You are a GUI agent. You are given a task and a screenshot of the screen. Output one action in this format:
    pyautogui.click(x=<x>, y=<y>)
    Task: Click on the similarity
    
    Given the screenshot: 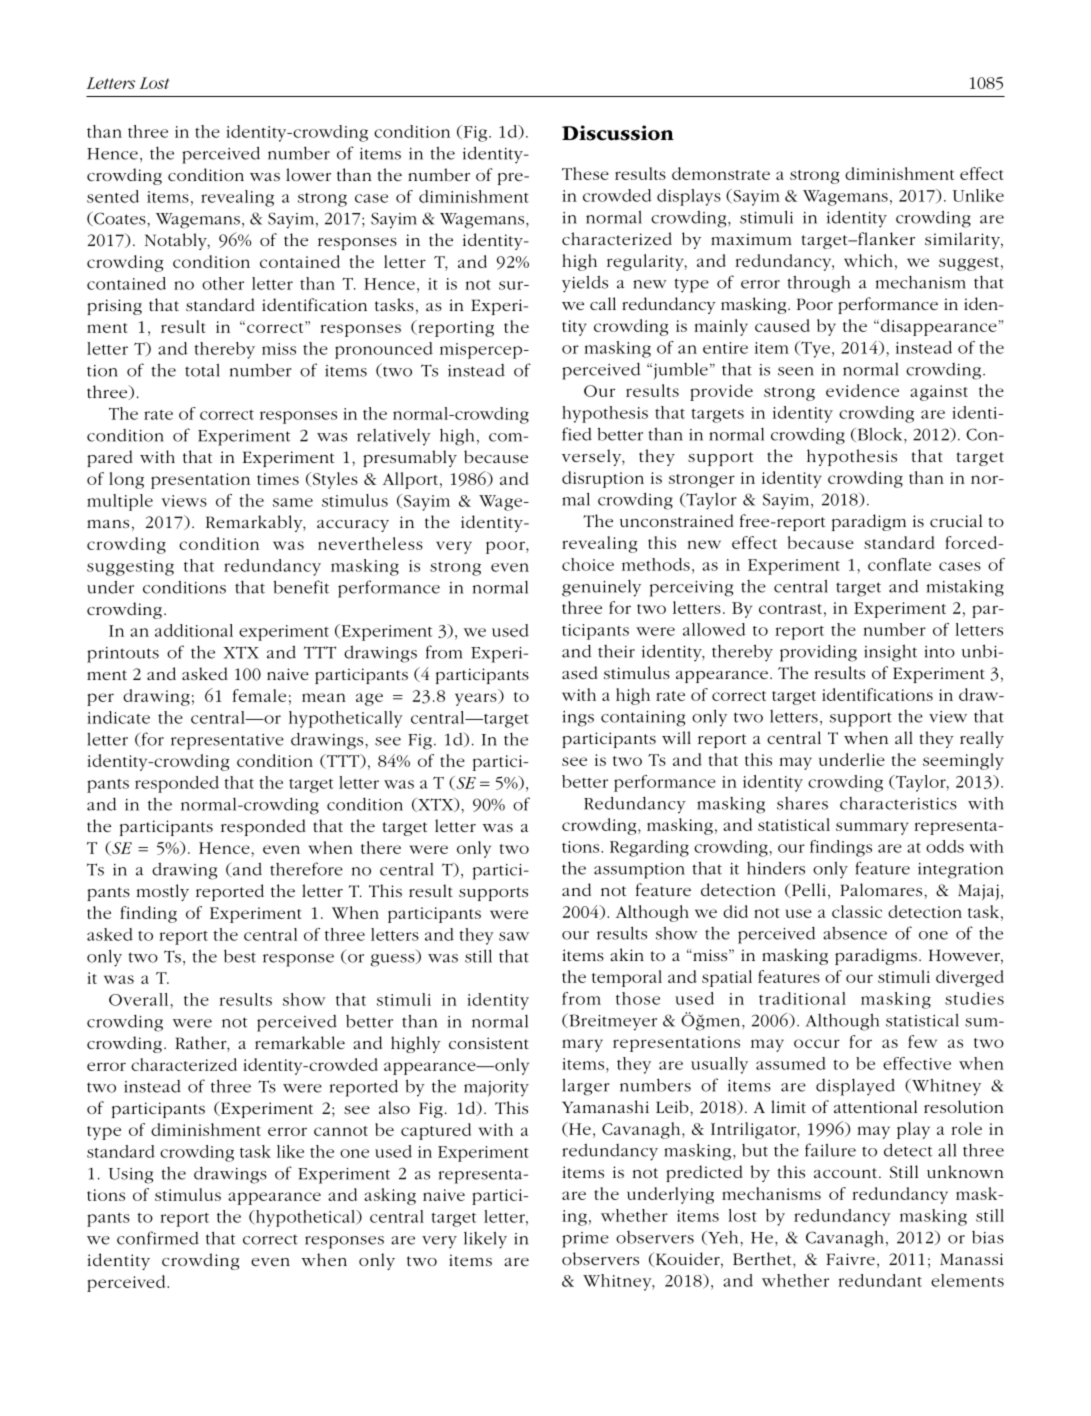 What is the action you would take?
    pyautogui.click(x=964, y=240)
